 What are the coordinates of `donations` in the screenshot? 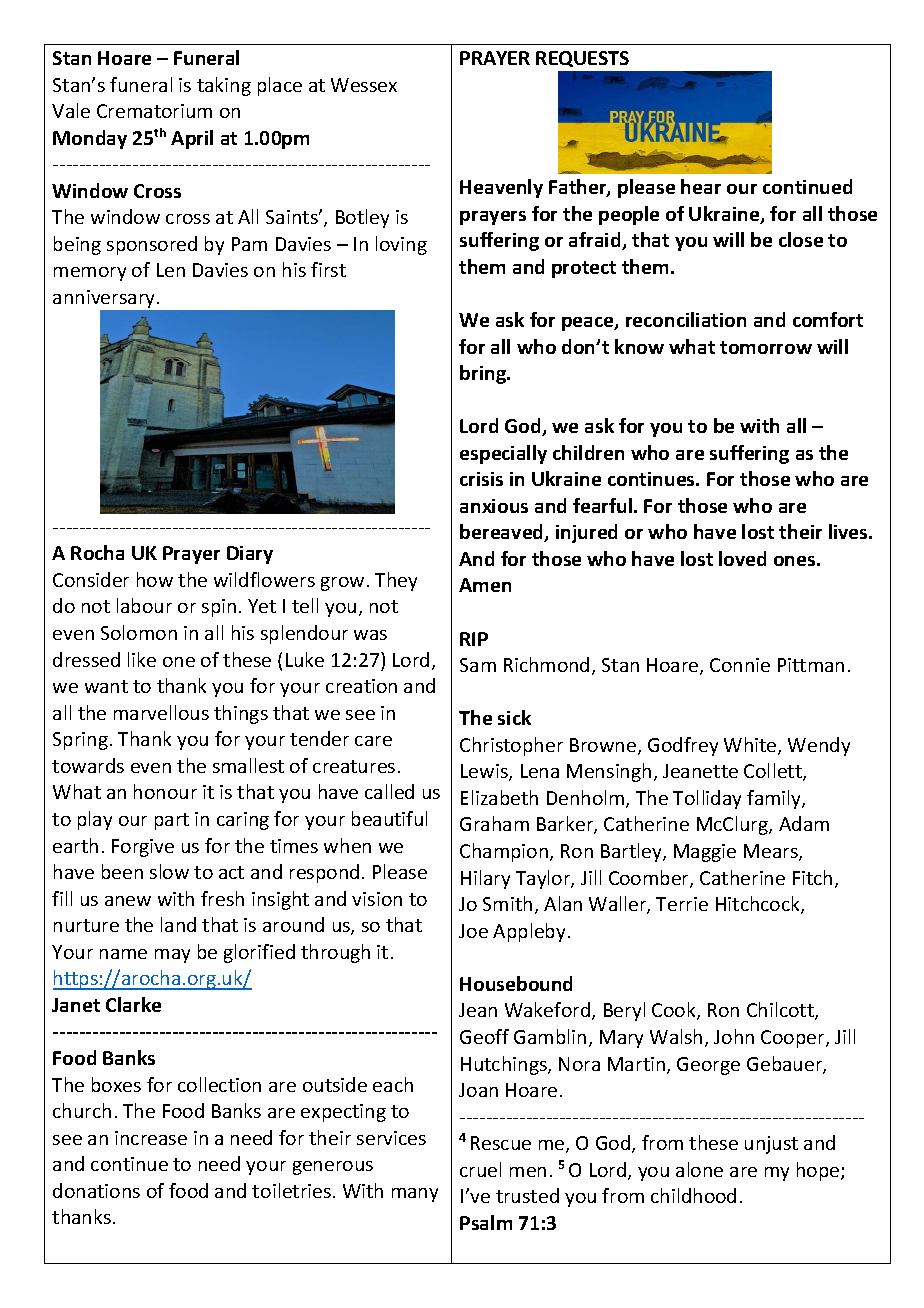 It's located at (96, 1190).
